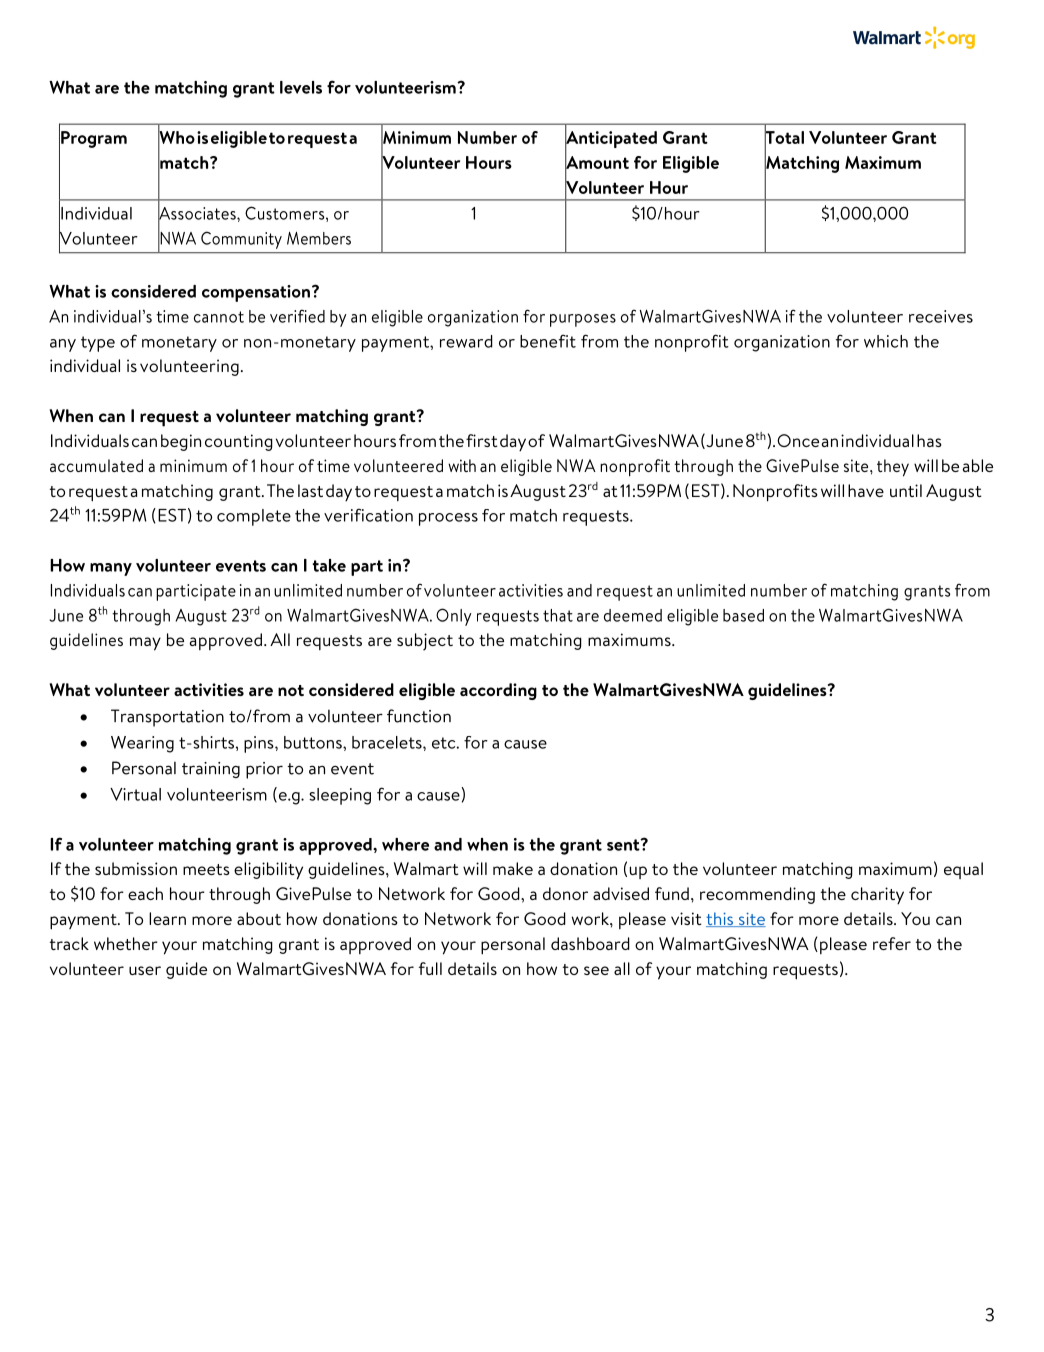 The image size is (1044, 1352). I want to click on whether, so click(126, 943).
